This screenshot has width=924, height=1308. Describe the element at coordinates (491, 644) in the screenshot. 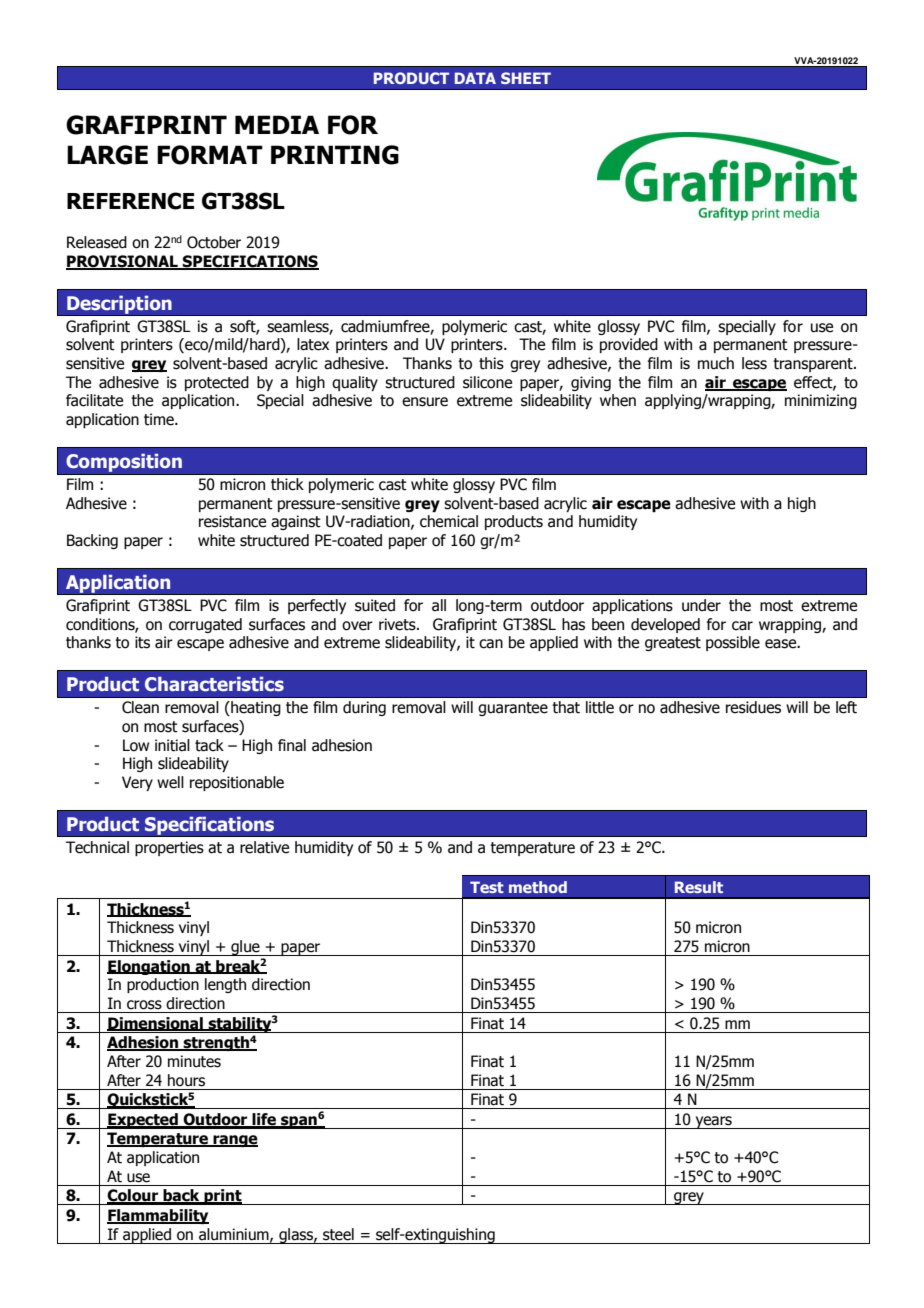

I see `can` at that location.
